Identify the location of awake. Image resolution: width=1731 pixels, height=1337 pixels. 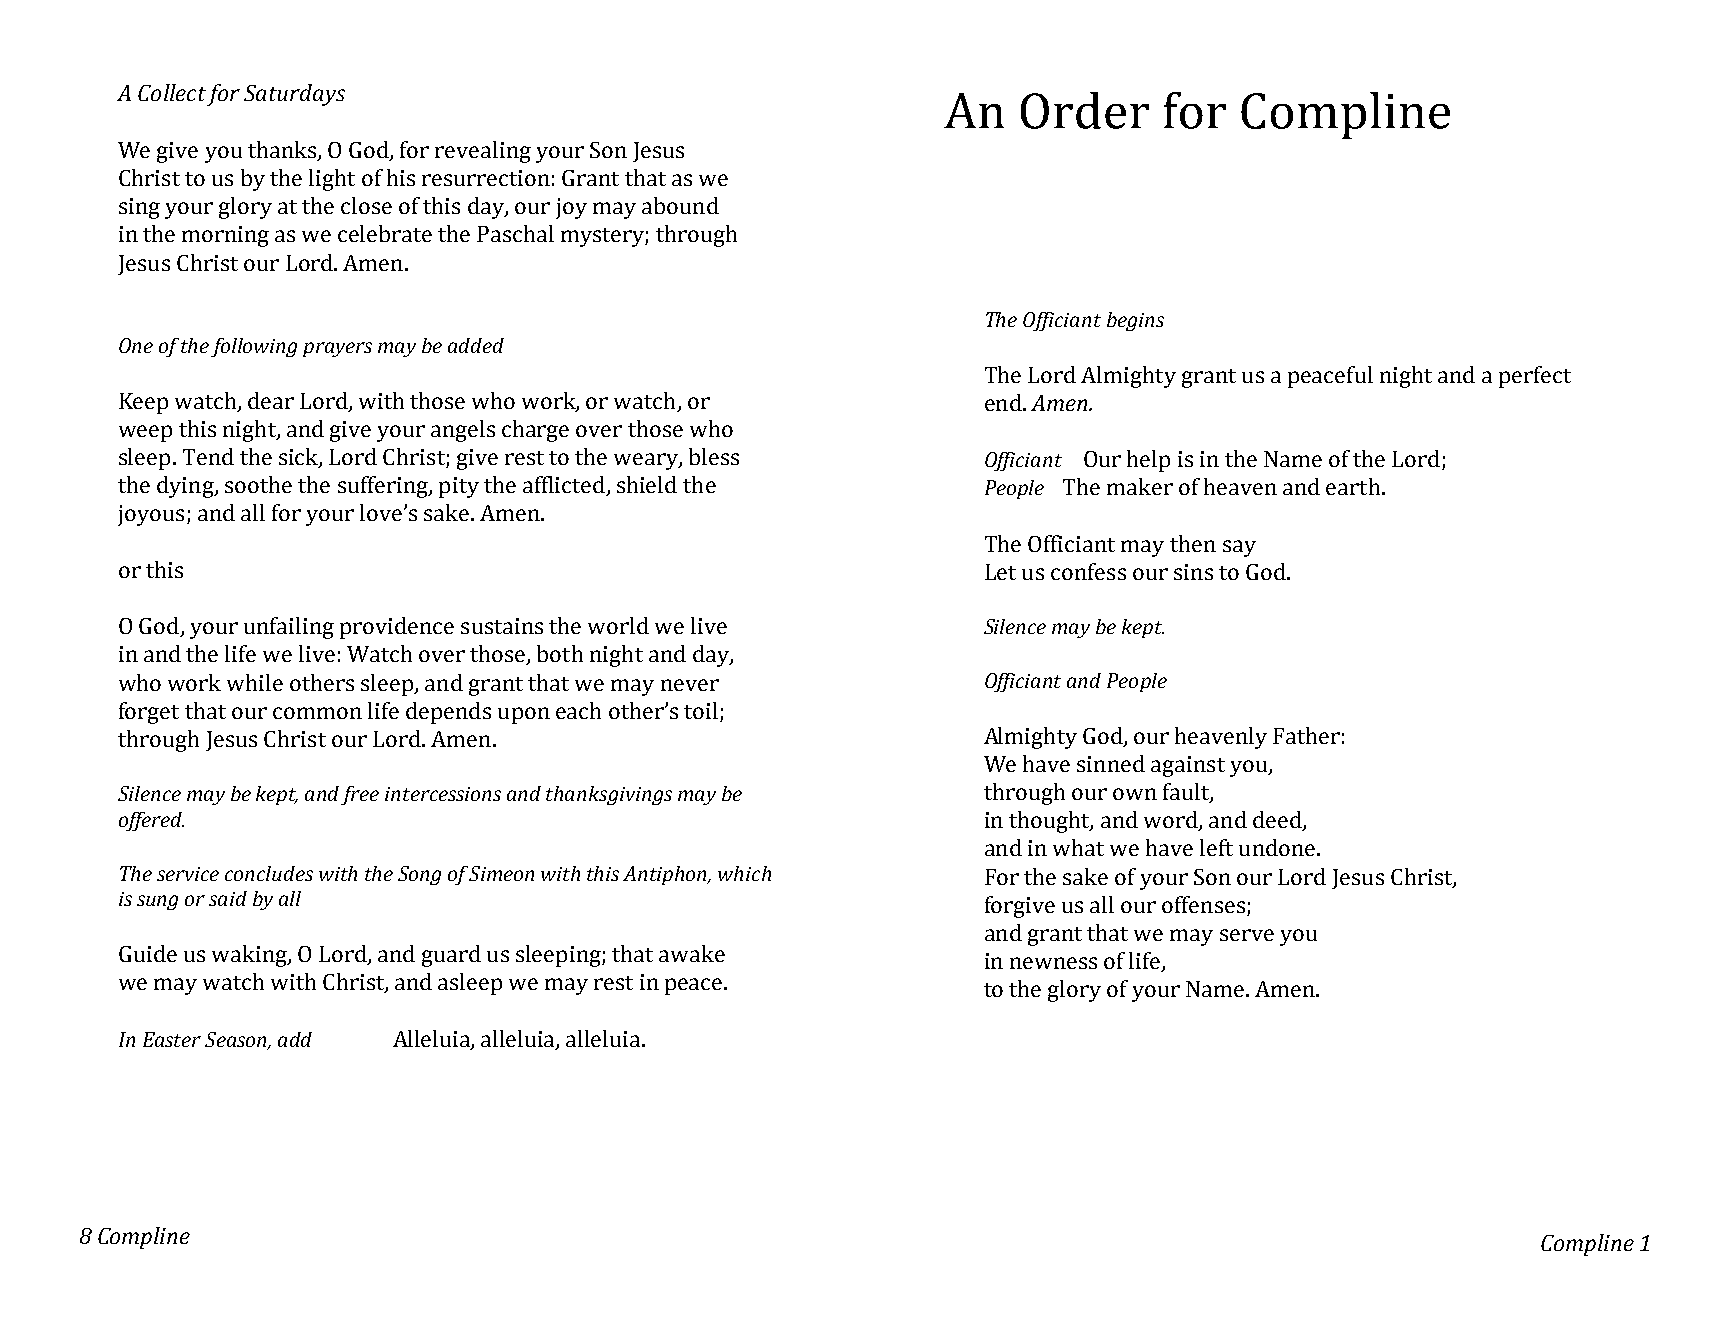
(692, 953).
